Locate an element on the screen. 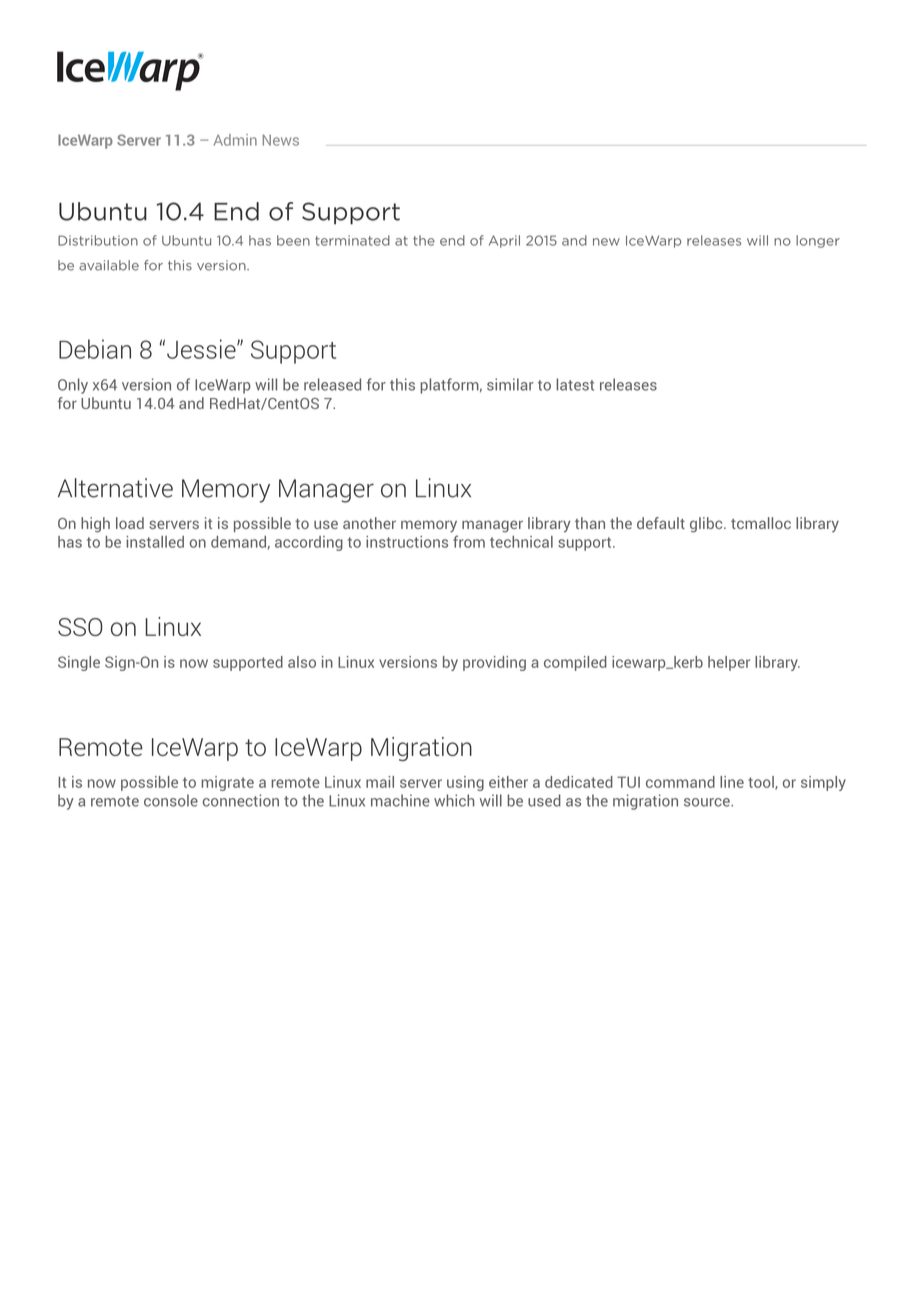 This screenshot has height=1308, width=924. installed is located at coordinates (155, 542).
